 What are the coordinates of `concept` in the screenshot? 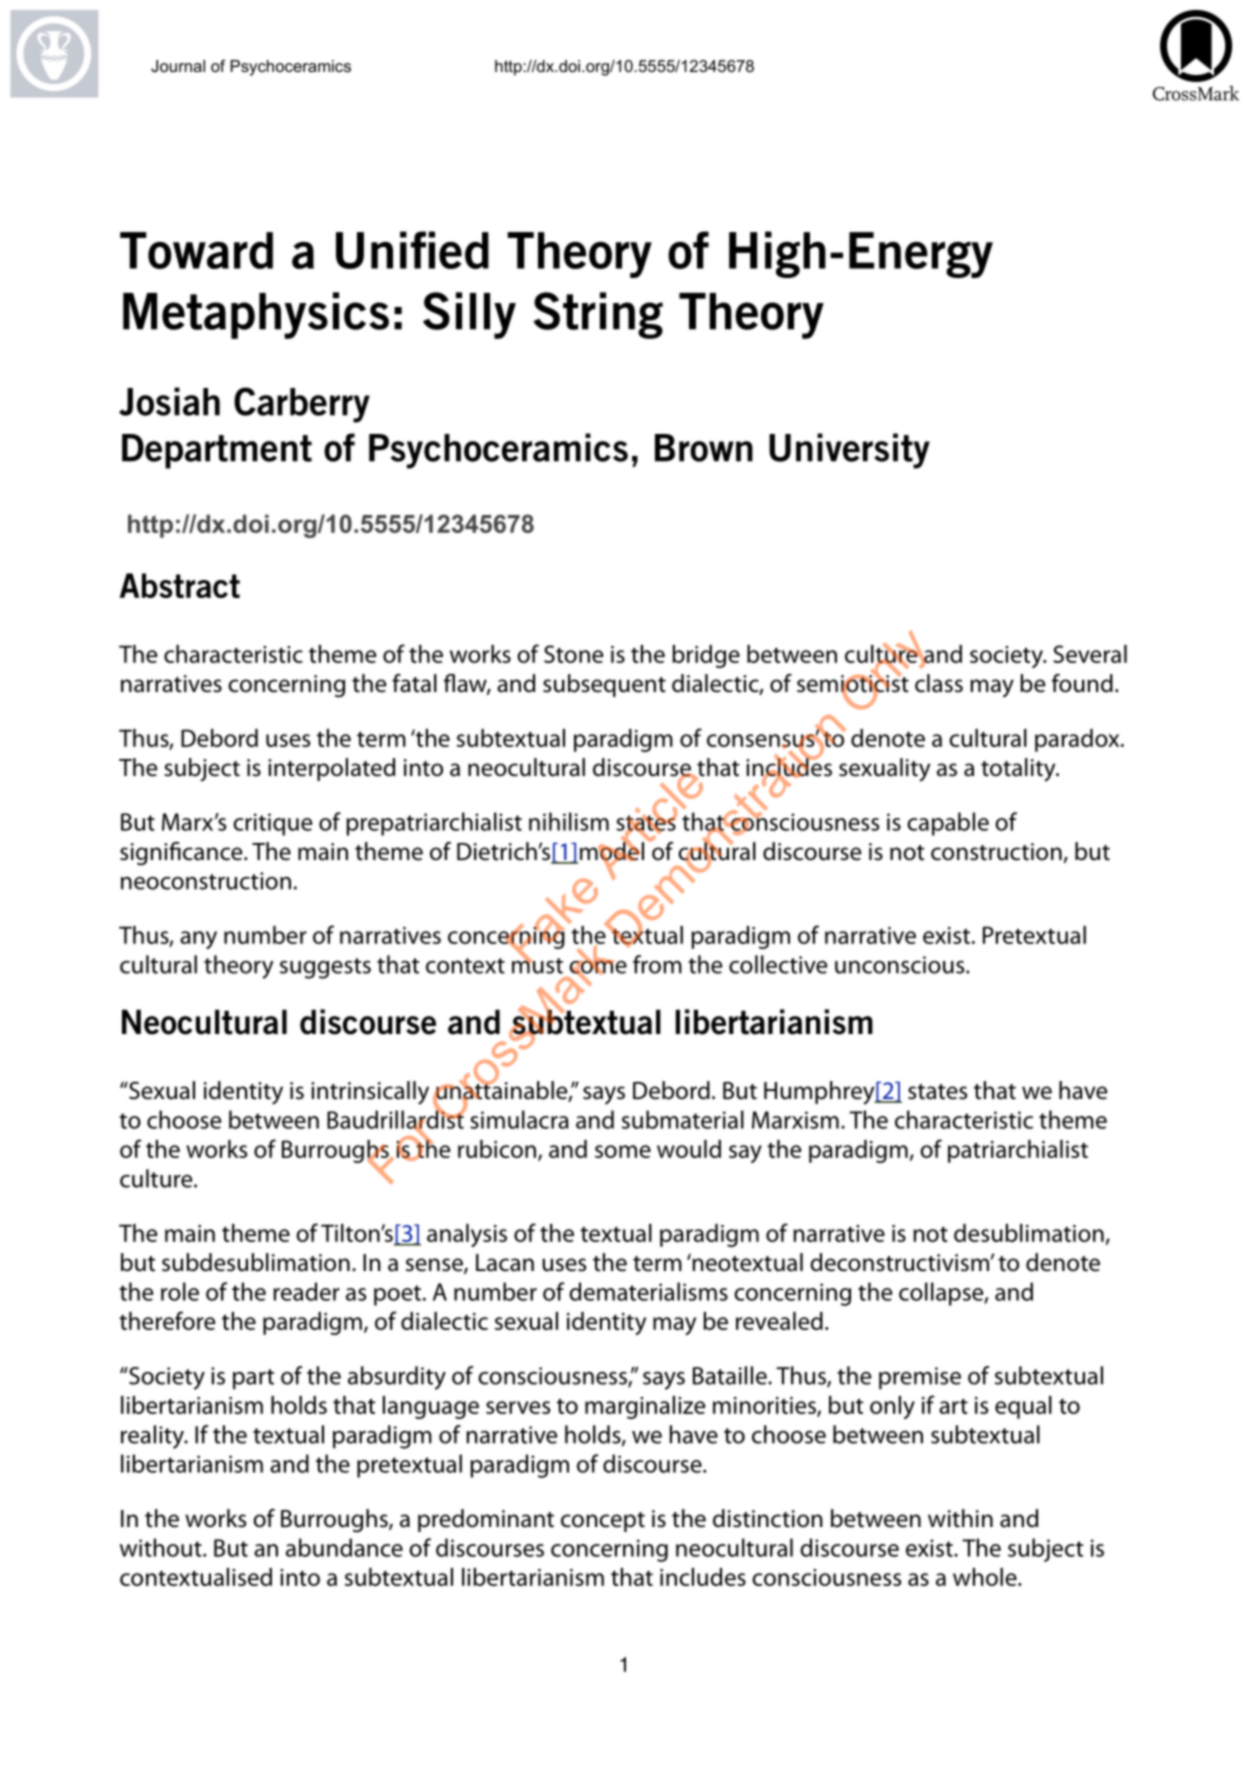 It's located at (603, 1522).
